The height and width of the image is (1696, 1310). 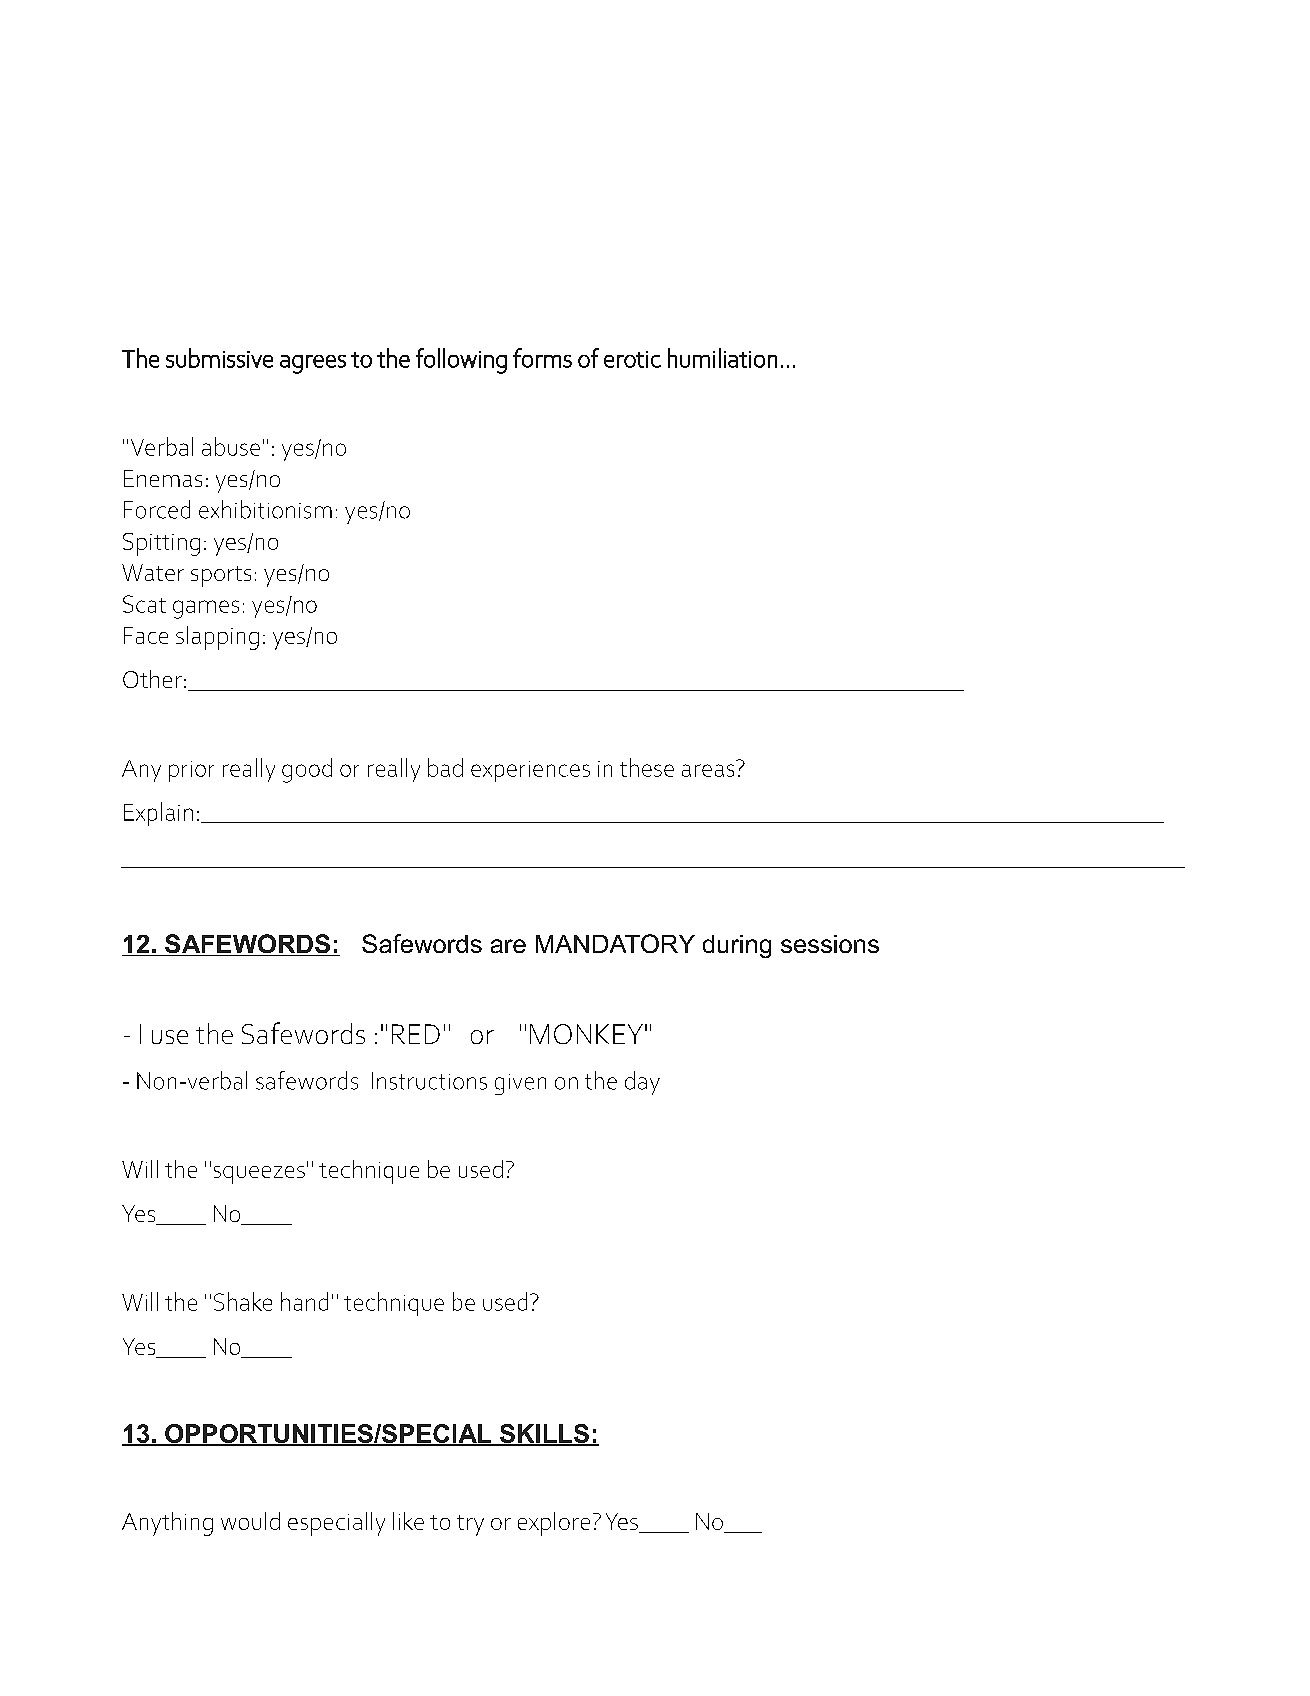 I want to click on during, so click(x=737, y=946).
